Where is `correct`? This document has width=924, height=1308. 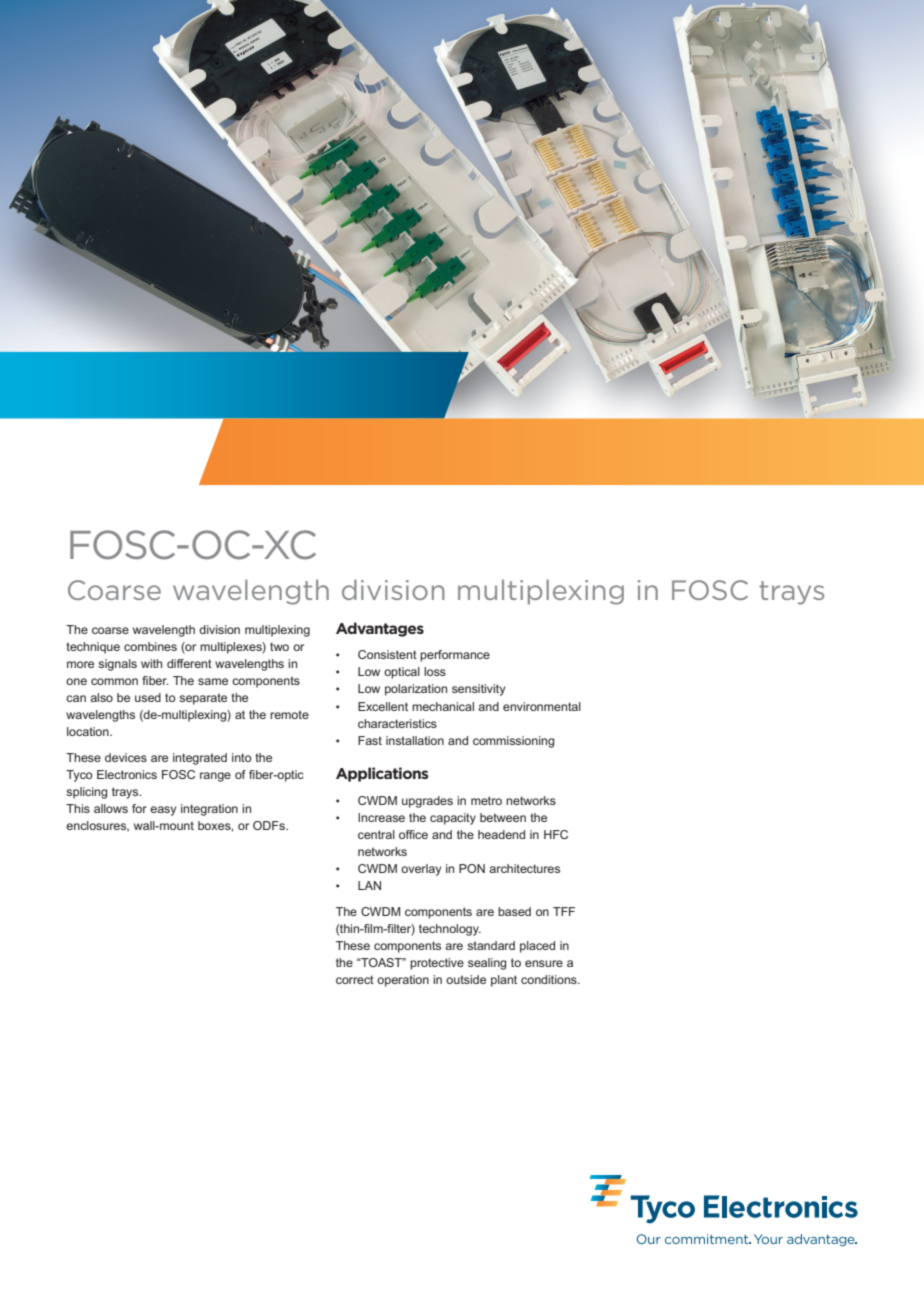
correct is located at coordinates (355, 979).
